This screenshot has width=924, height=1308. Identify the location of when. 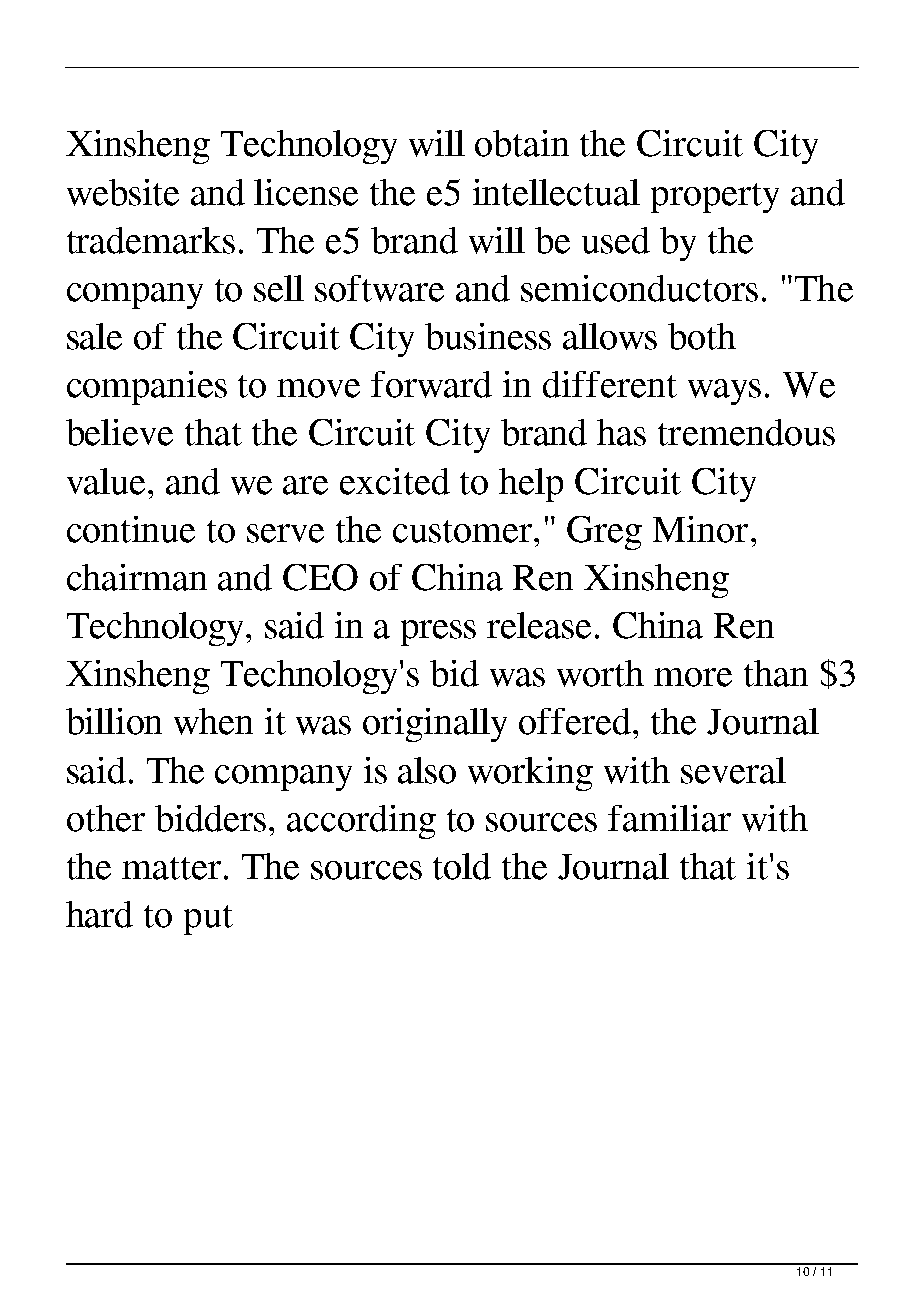
(213, 721).
